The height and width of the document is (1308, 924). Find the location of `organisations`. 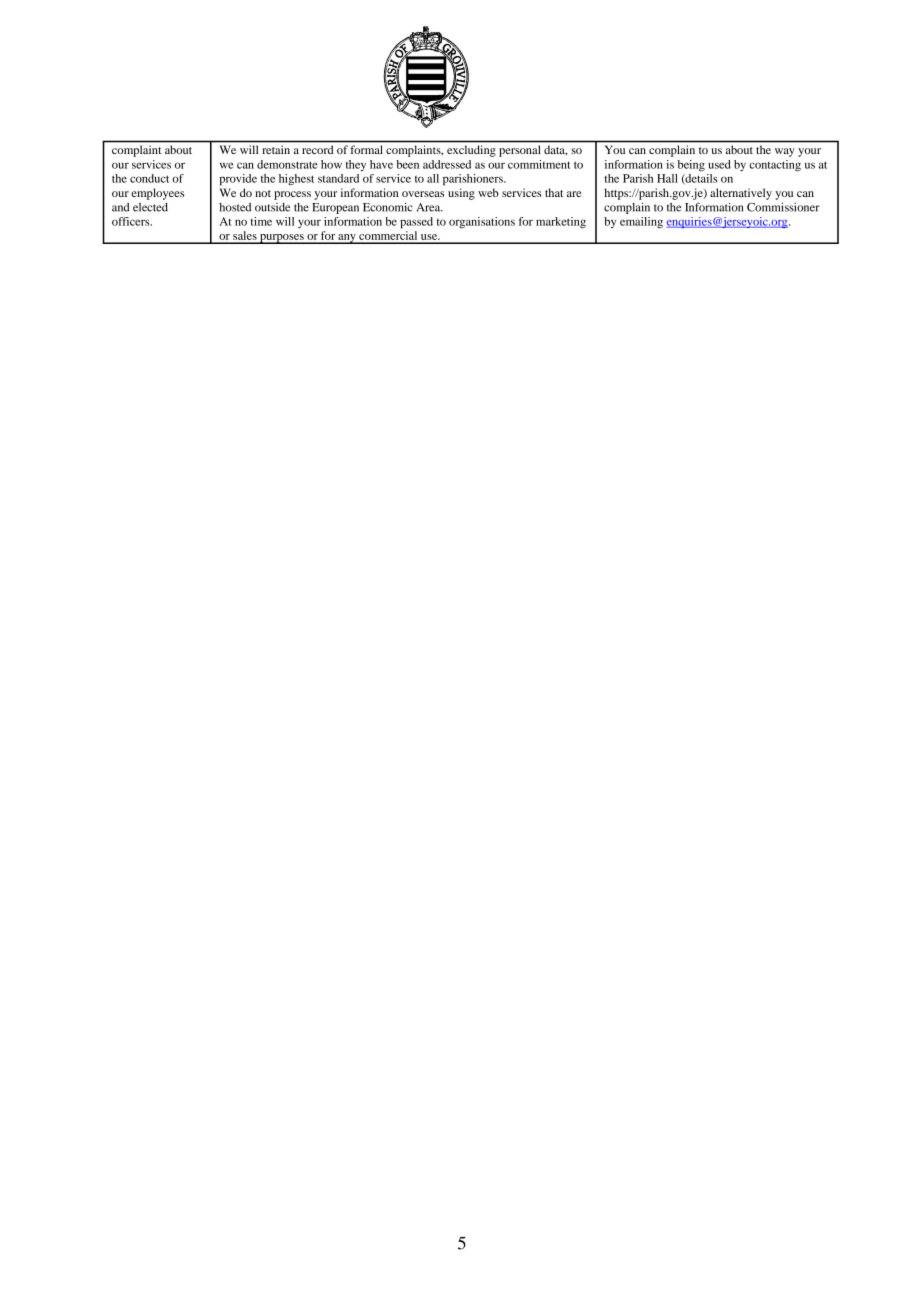

organisations is located at coordinates (482, 223).
